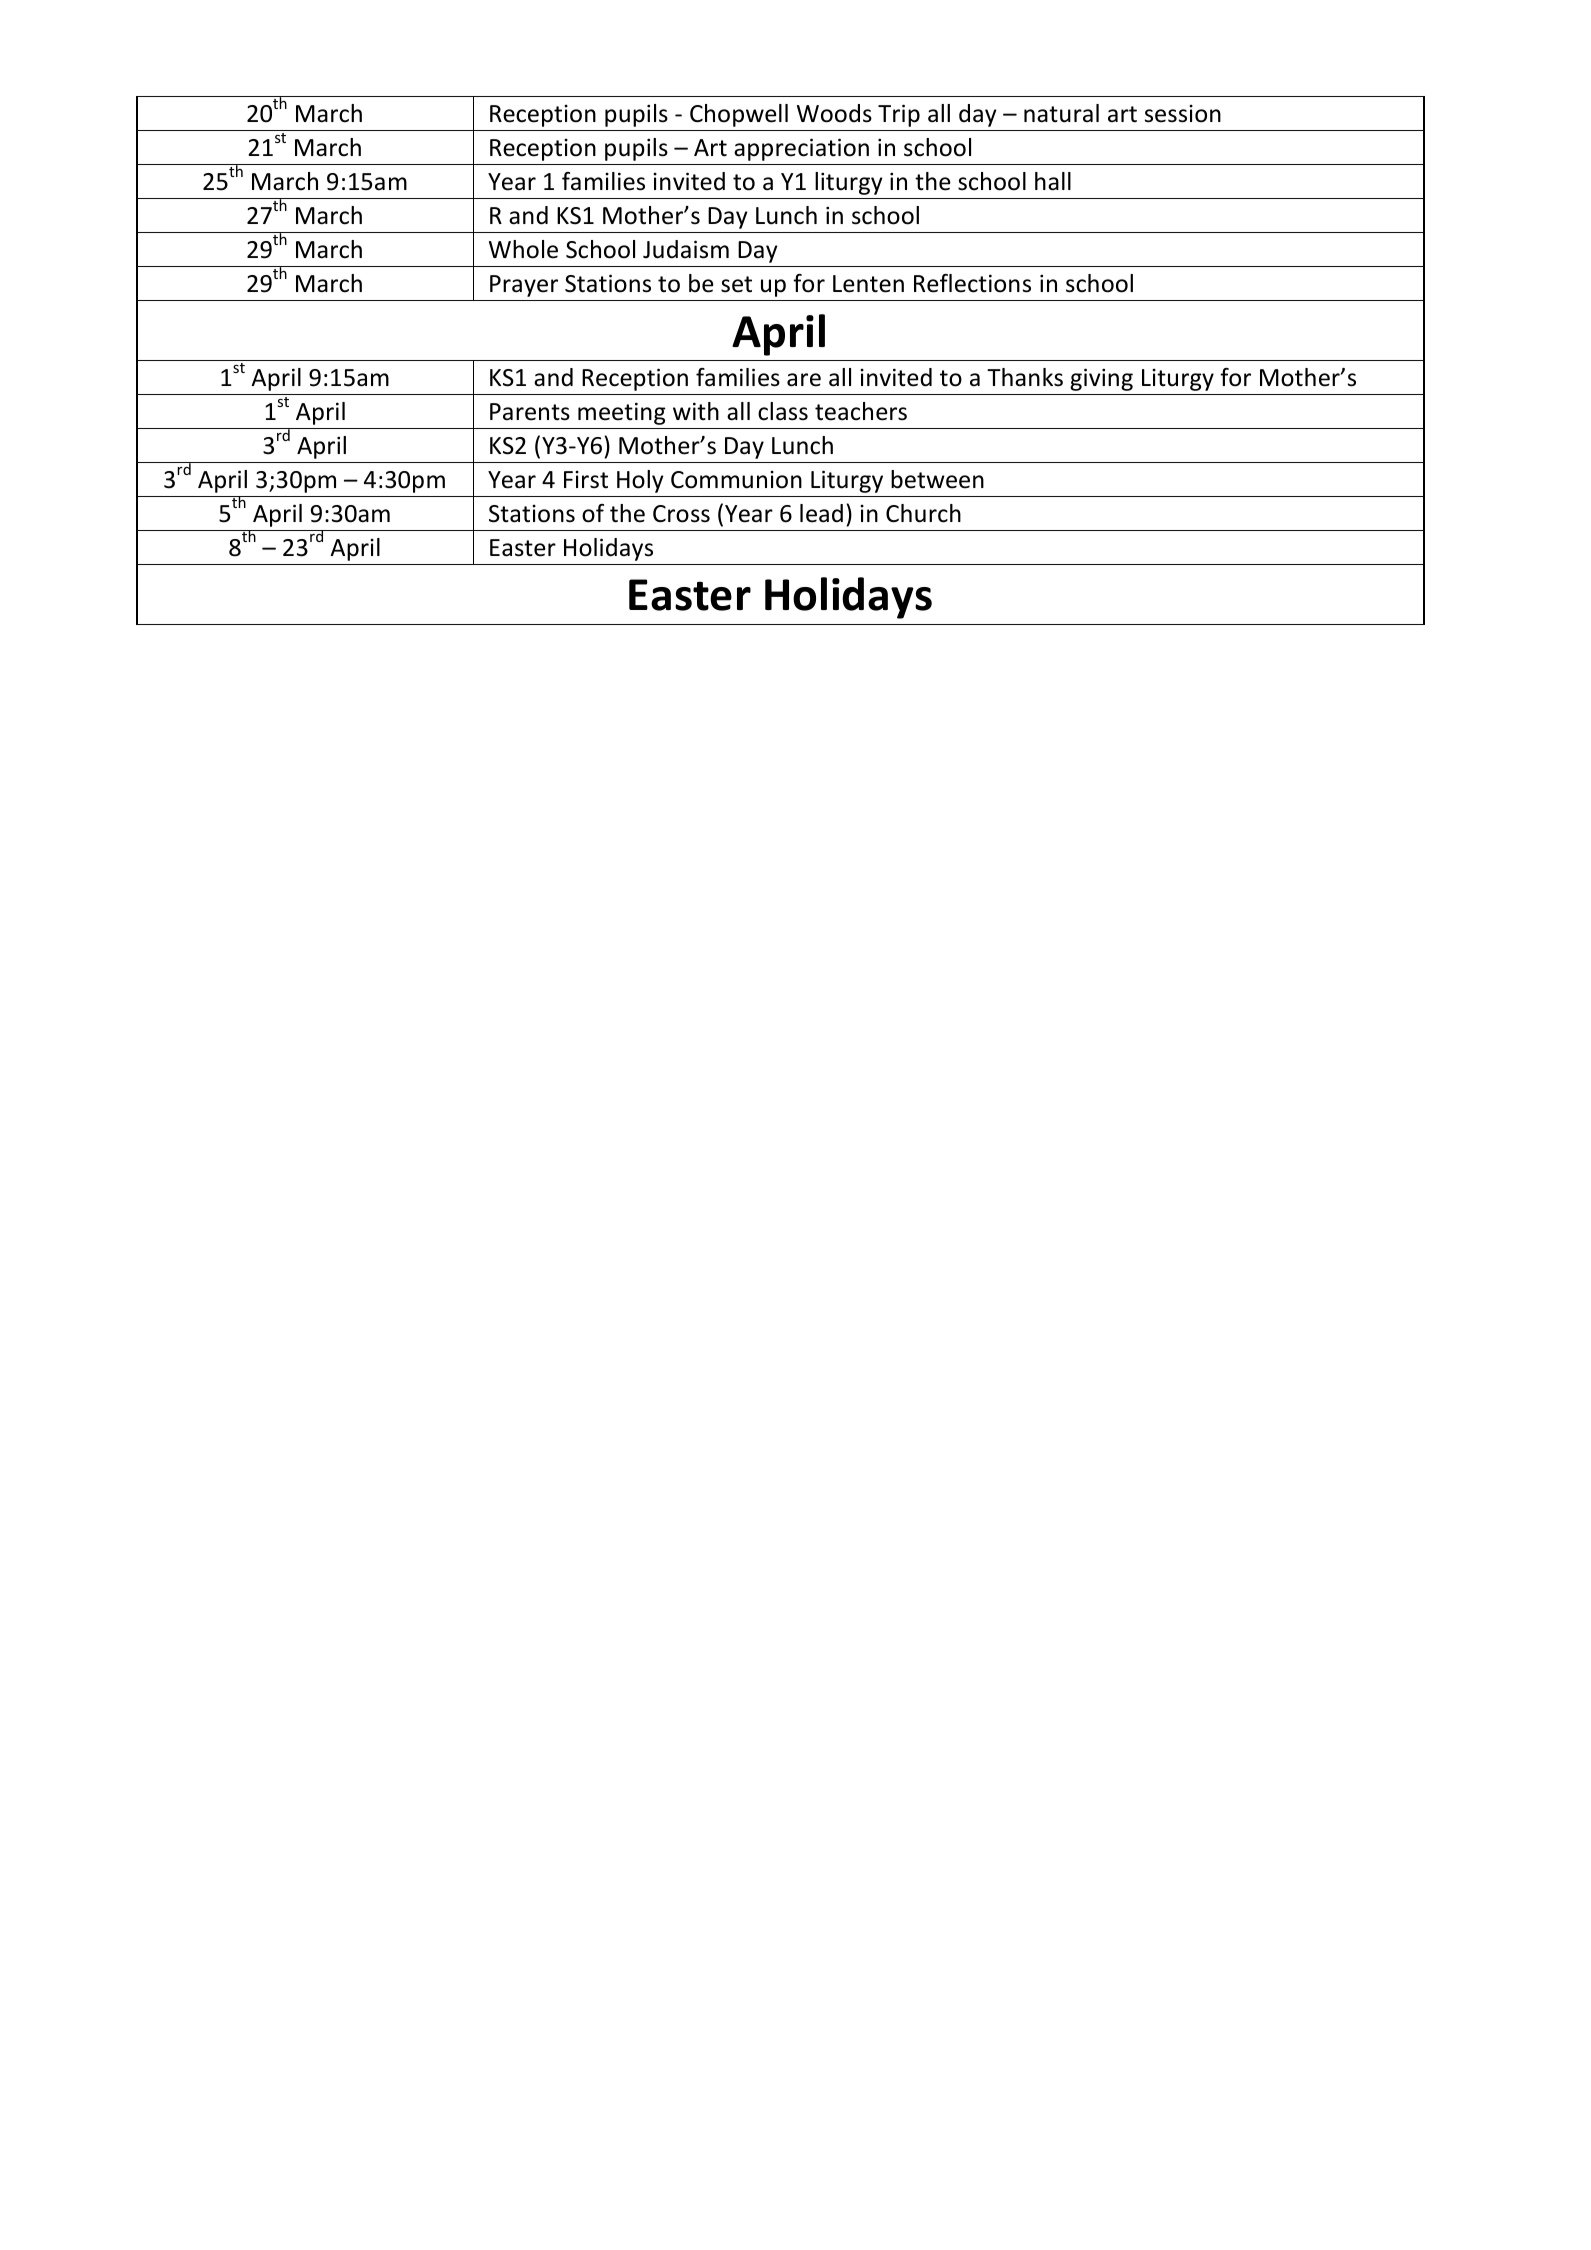 The width and height of the page is (1591, 2250). Describe the element at coordinates (1061, 113) in the page. I see `natural` at that location.
